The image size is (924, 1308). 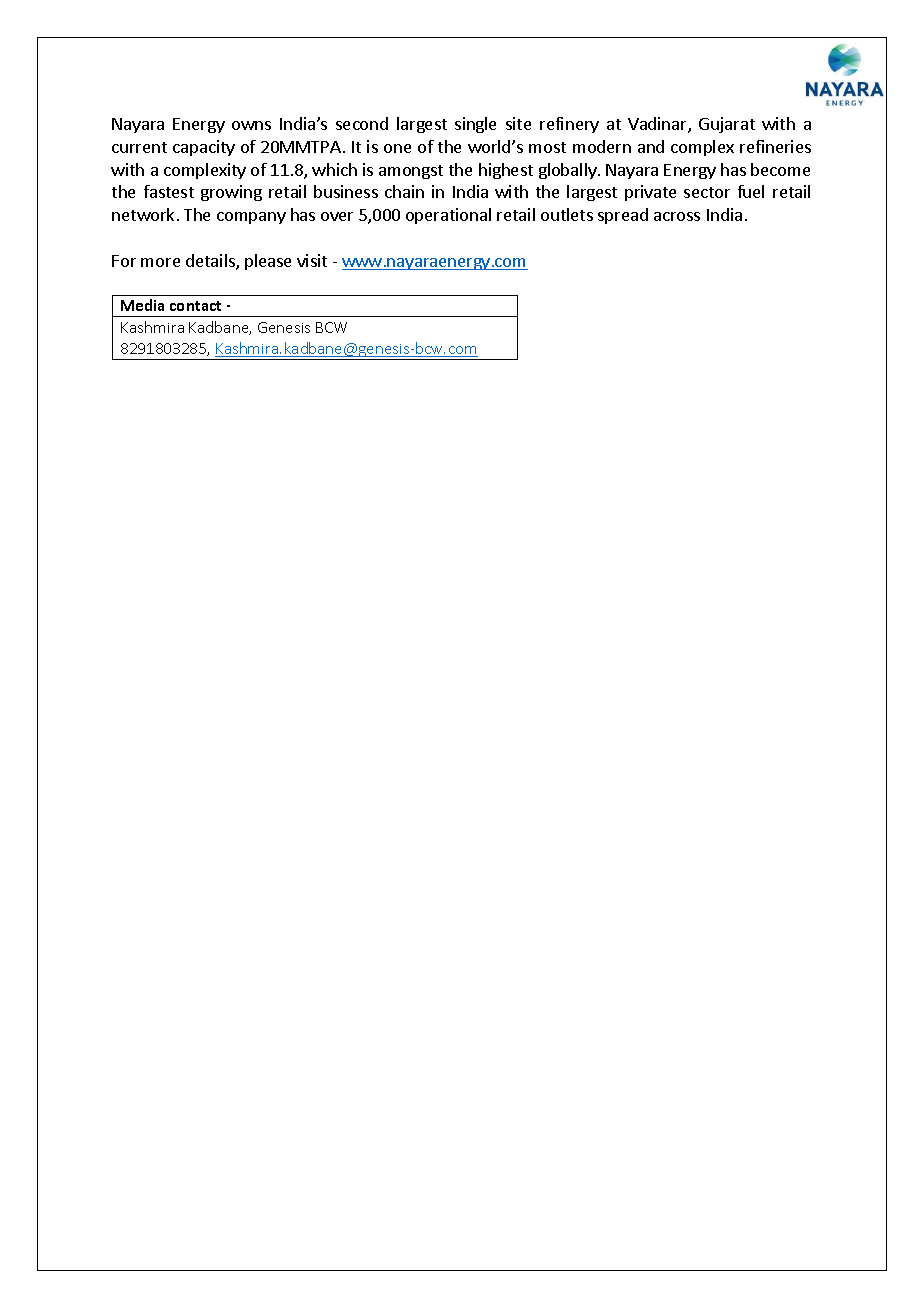 What do you see at coordinates (448, 216) in the screenshot?
I see `operational` at bounding box center [448, 216].
